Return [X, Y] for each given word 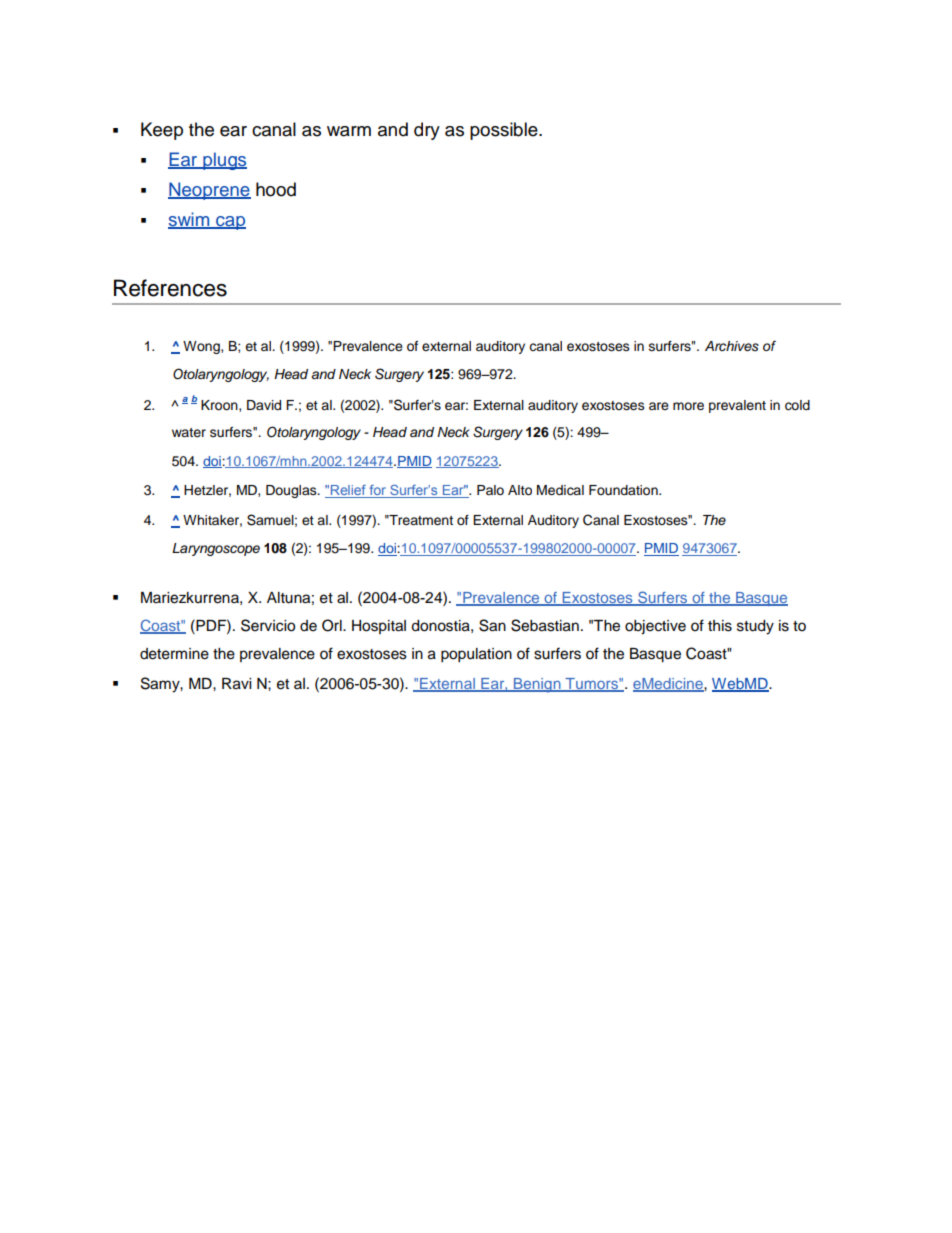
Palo [490, 490]
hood [276, 189]
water [189, 432]
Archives [732, 346]
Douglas [292, 491]
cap [230, 223]
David [264, 405]
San [492, 625]
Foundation [624, 490]
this [720, 626]
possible [505, 131]
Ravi [236, 684]
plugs [224, 161]
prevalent [737, 406]
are [659, 406]
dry [427, 131]
